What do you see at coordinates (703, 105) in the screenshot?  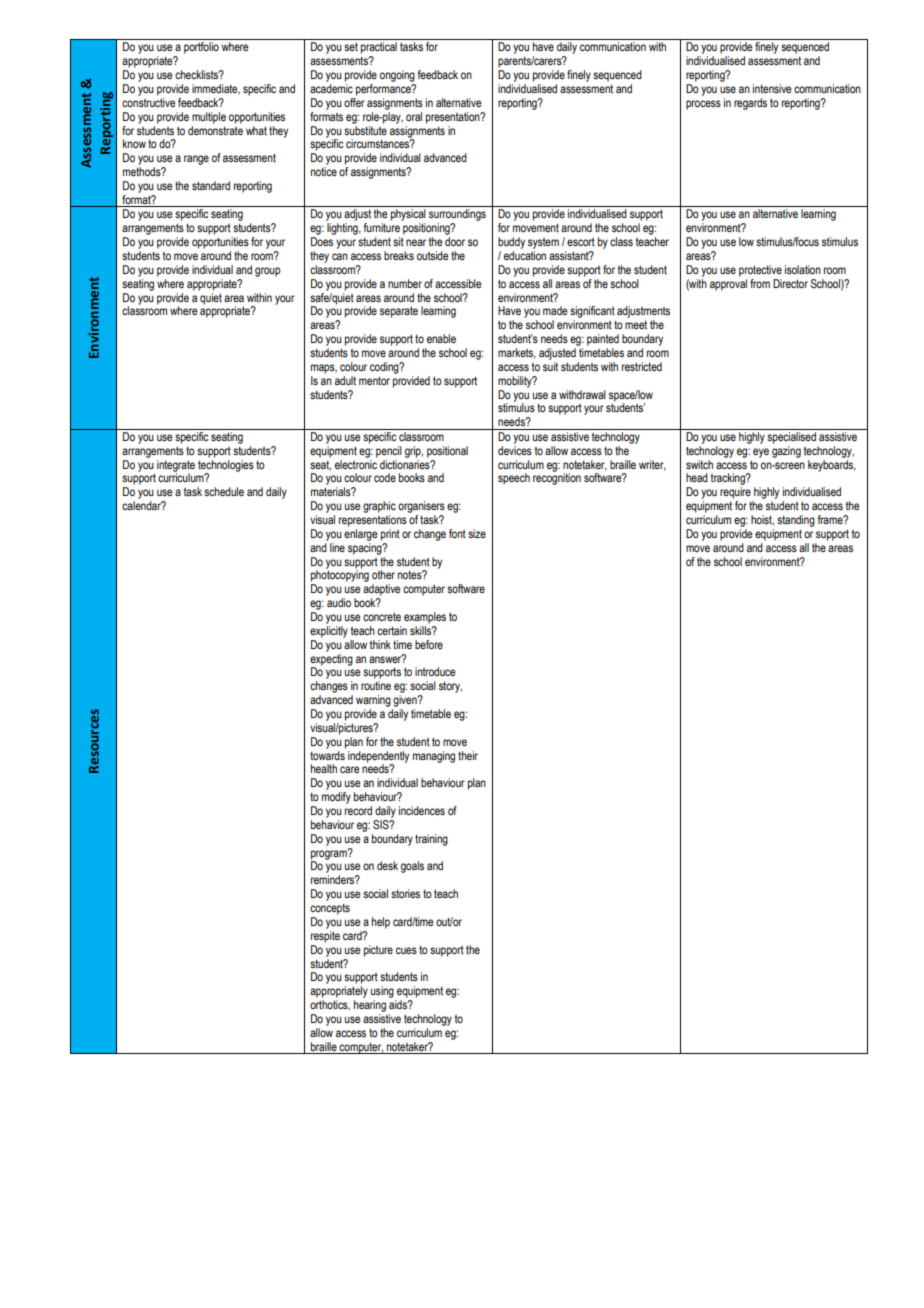 I see `process` at bounding box center [703, 105].
